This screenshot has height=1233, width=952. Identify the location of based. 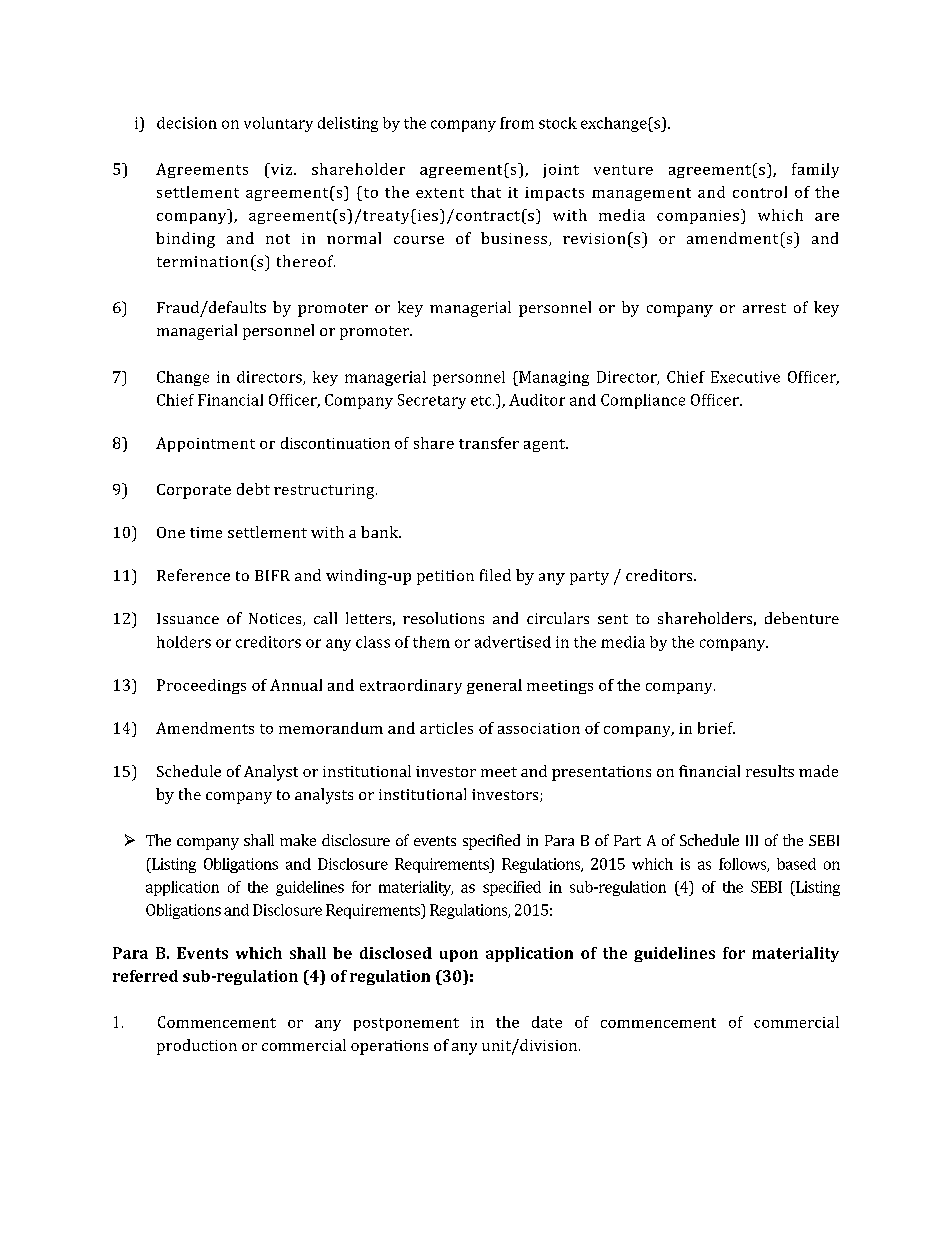
(796, 864).
